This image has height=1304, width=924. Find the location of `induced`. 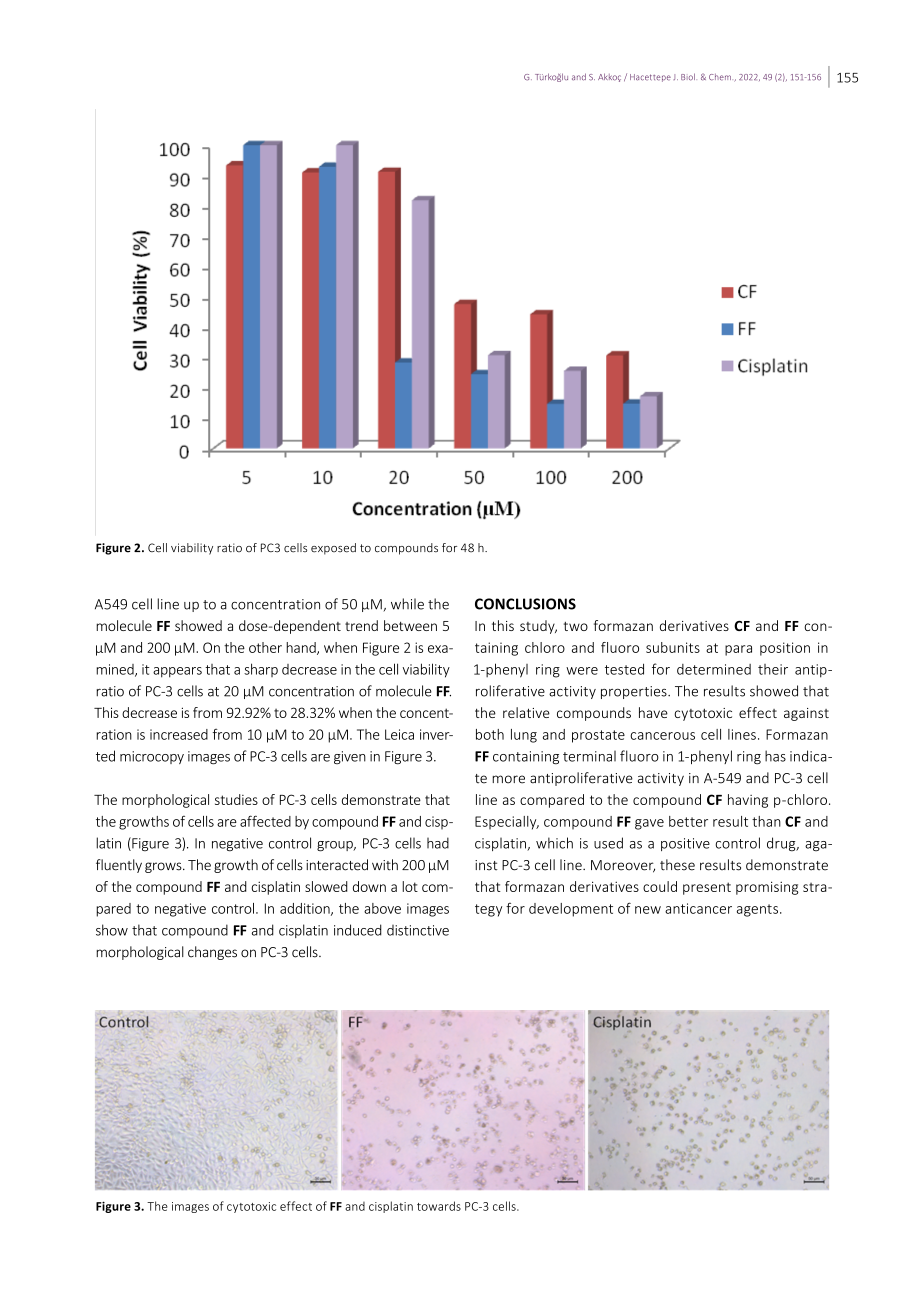

induced is located at coordinates (358, 930).
